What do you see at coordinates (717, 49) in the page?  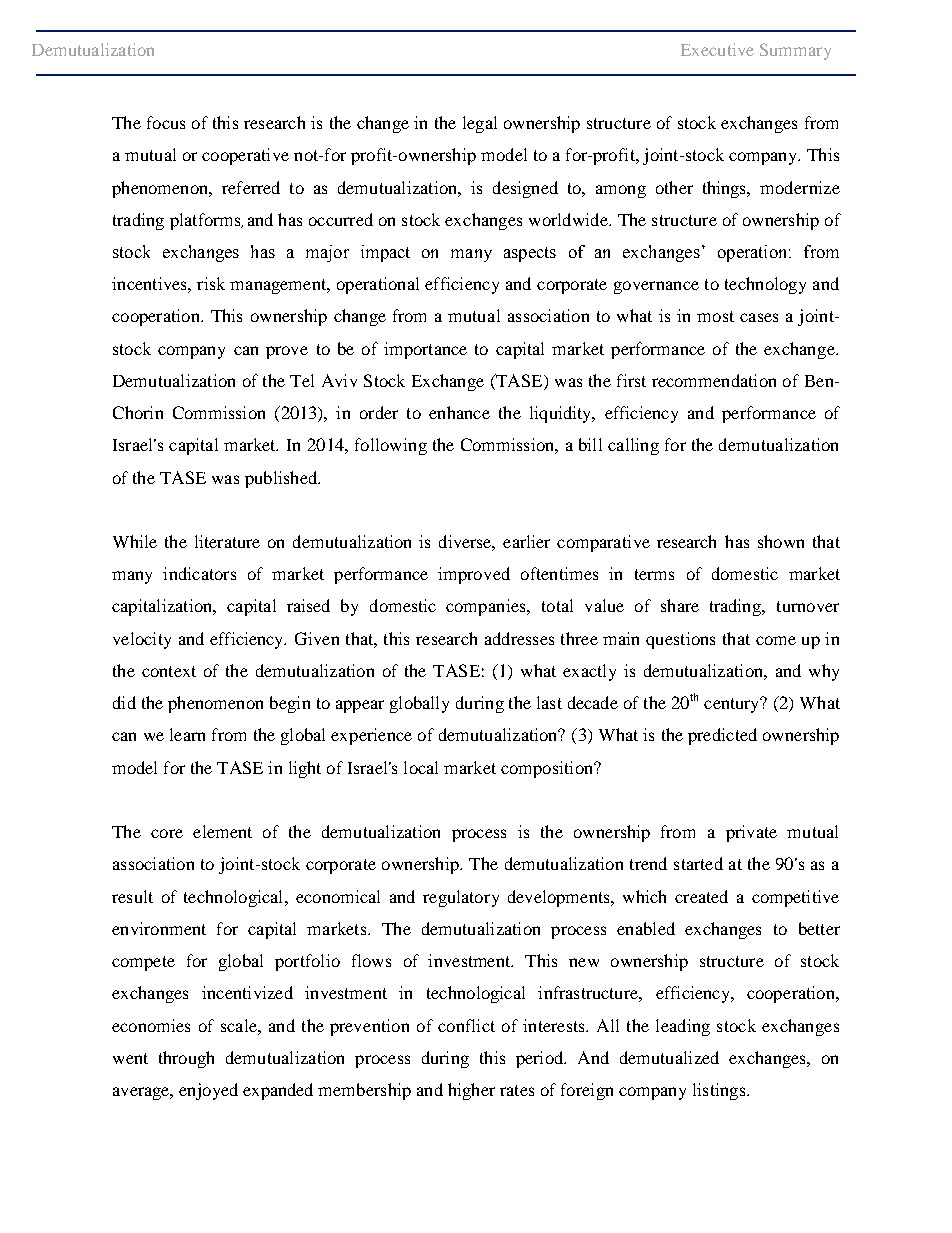 I see `Executive` at bounding box center [717, 49].
